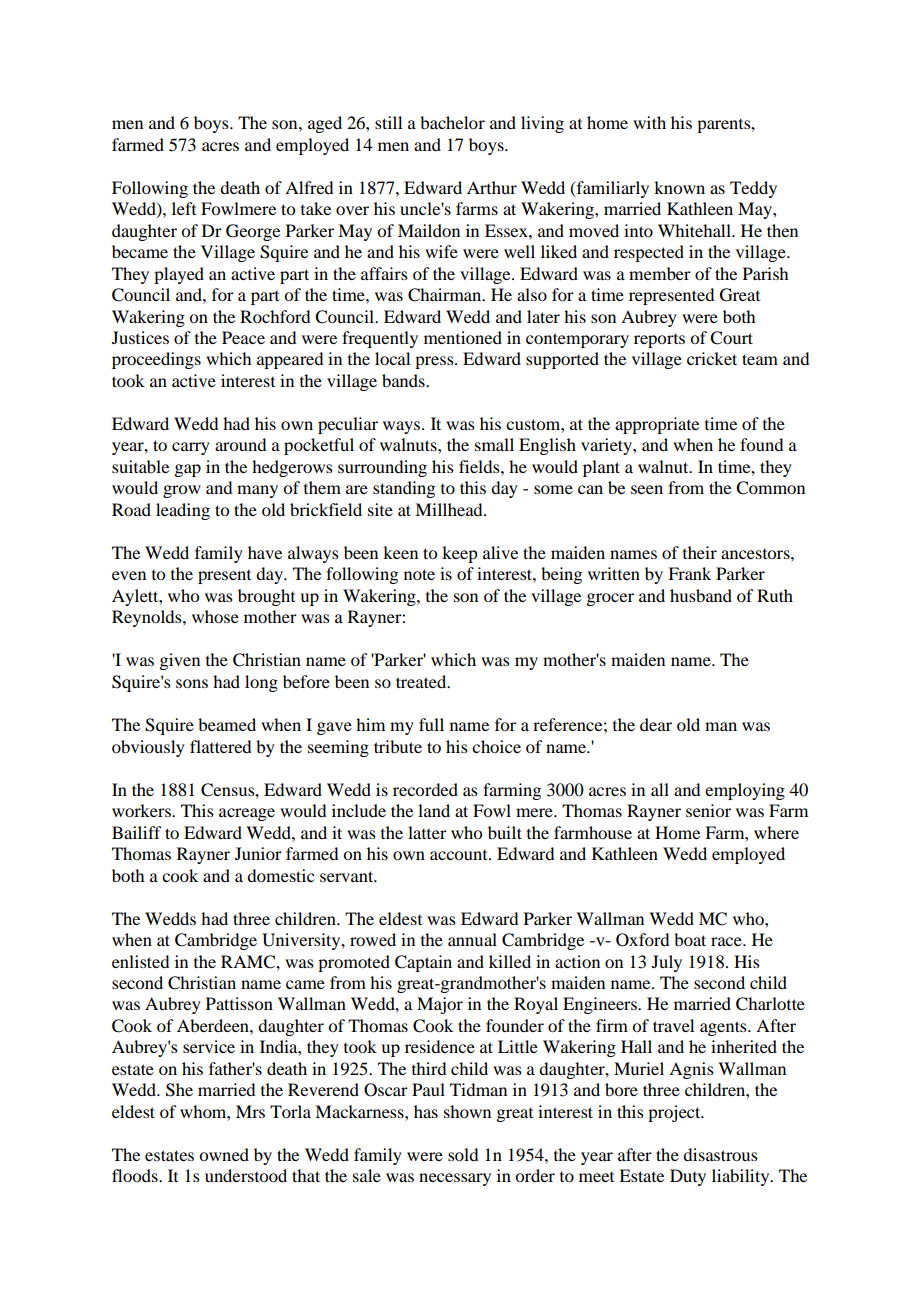 This screenshot has height=1308, width=924. What do you see at coordinates (184, 208) in the screenshot?
I see `left` at bounding box center [184, 208].
